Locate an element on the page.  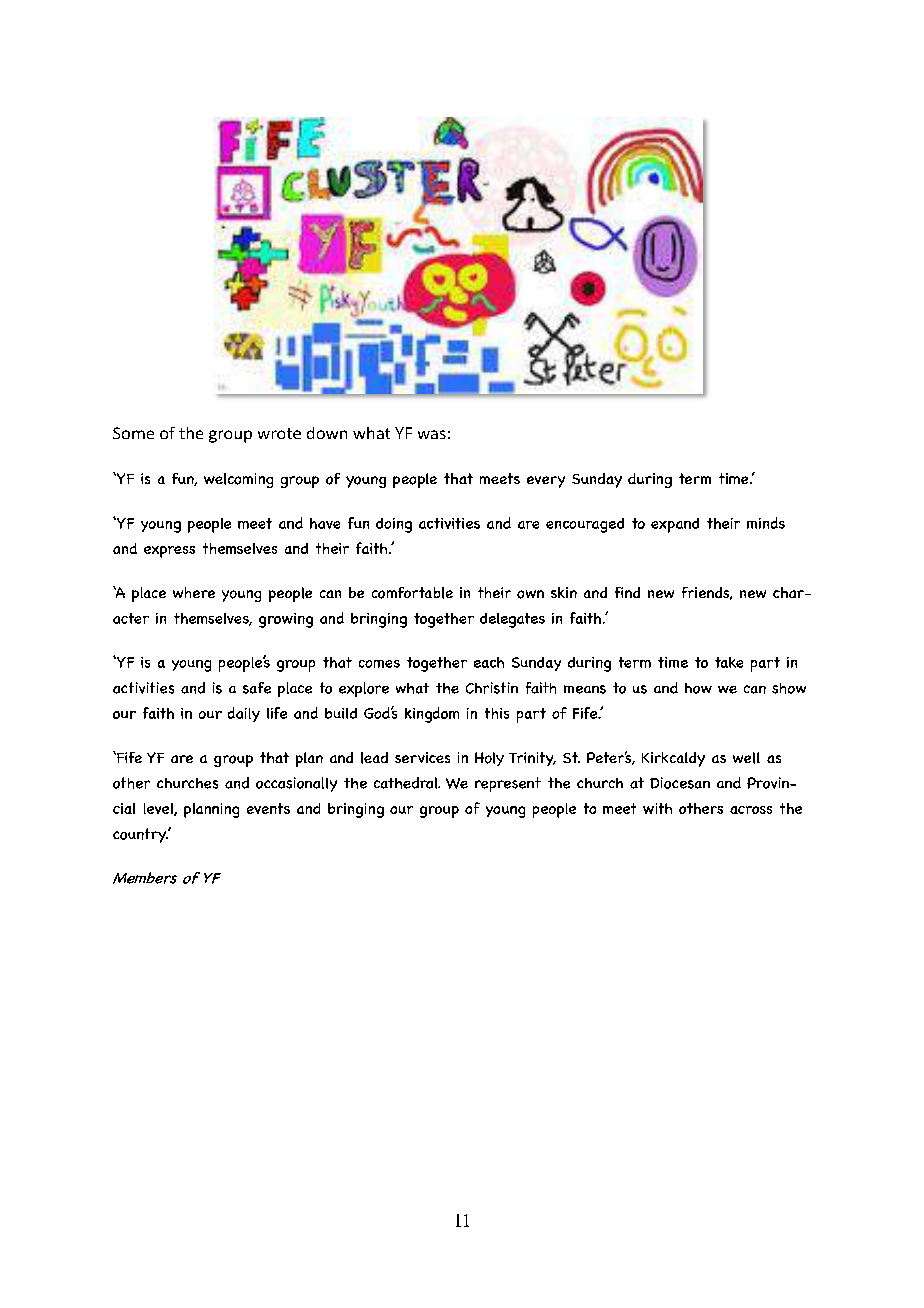
represent is located at coordinates (508, 784).
